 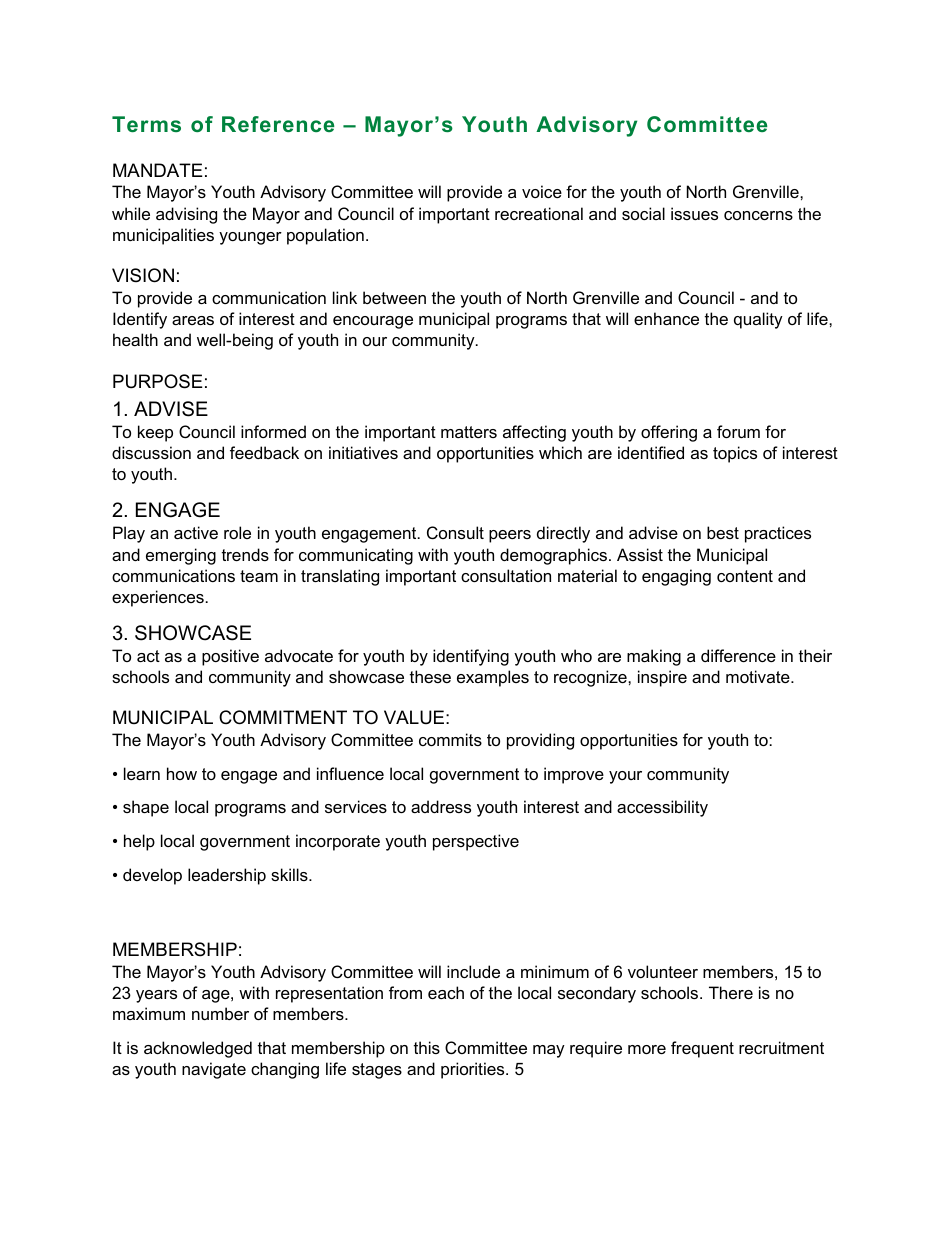 I want to click on content, so click(x=745, y=576).
